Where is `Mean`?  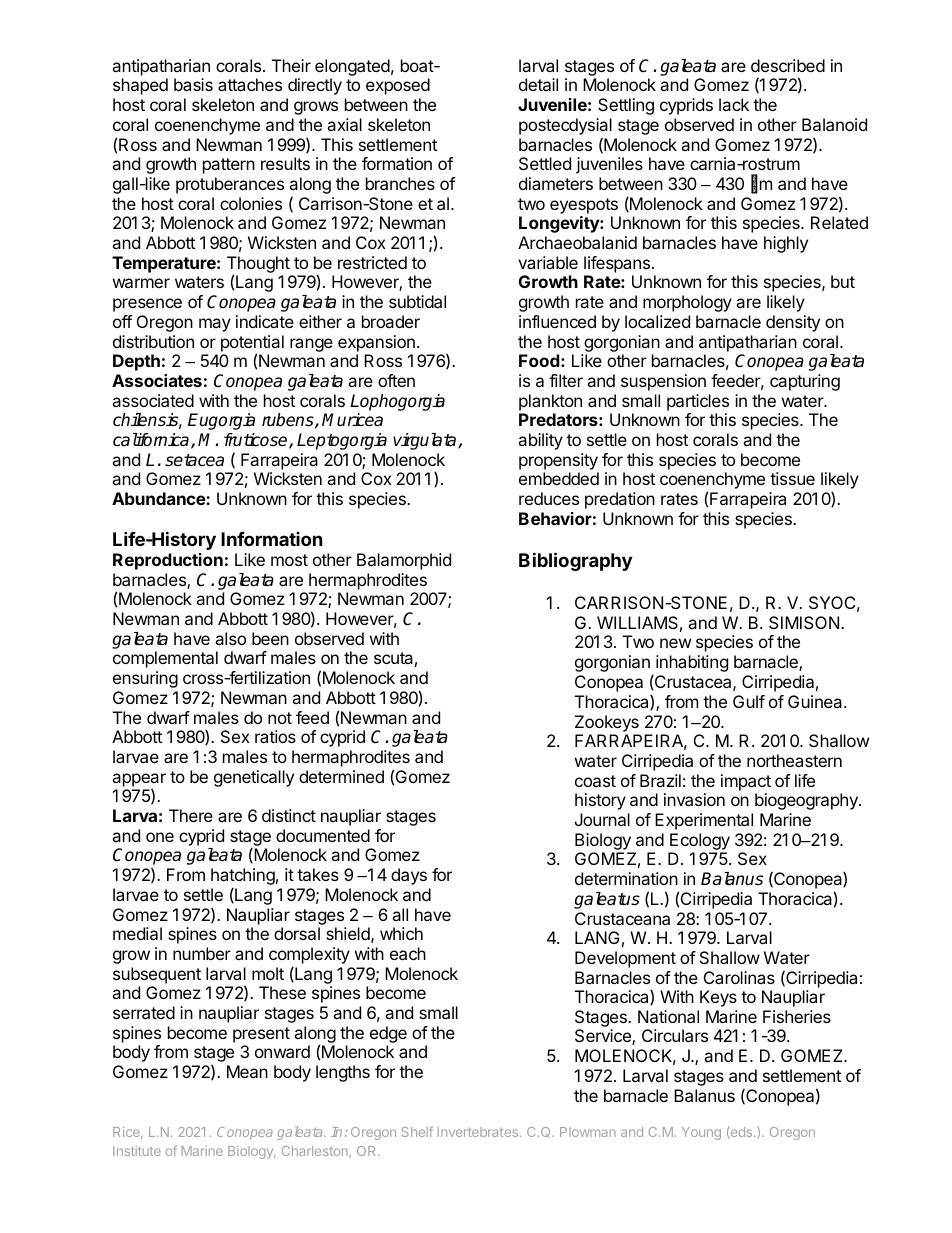 Mean is located at coordinates (247, 1071).
